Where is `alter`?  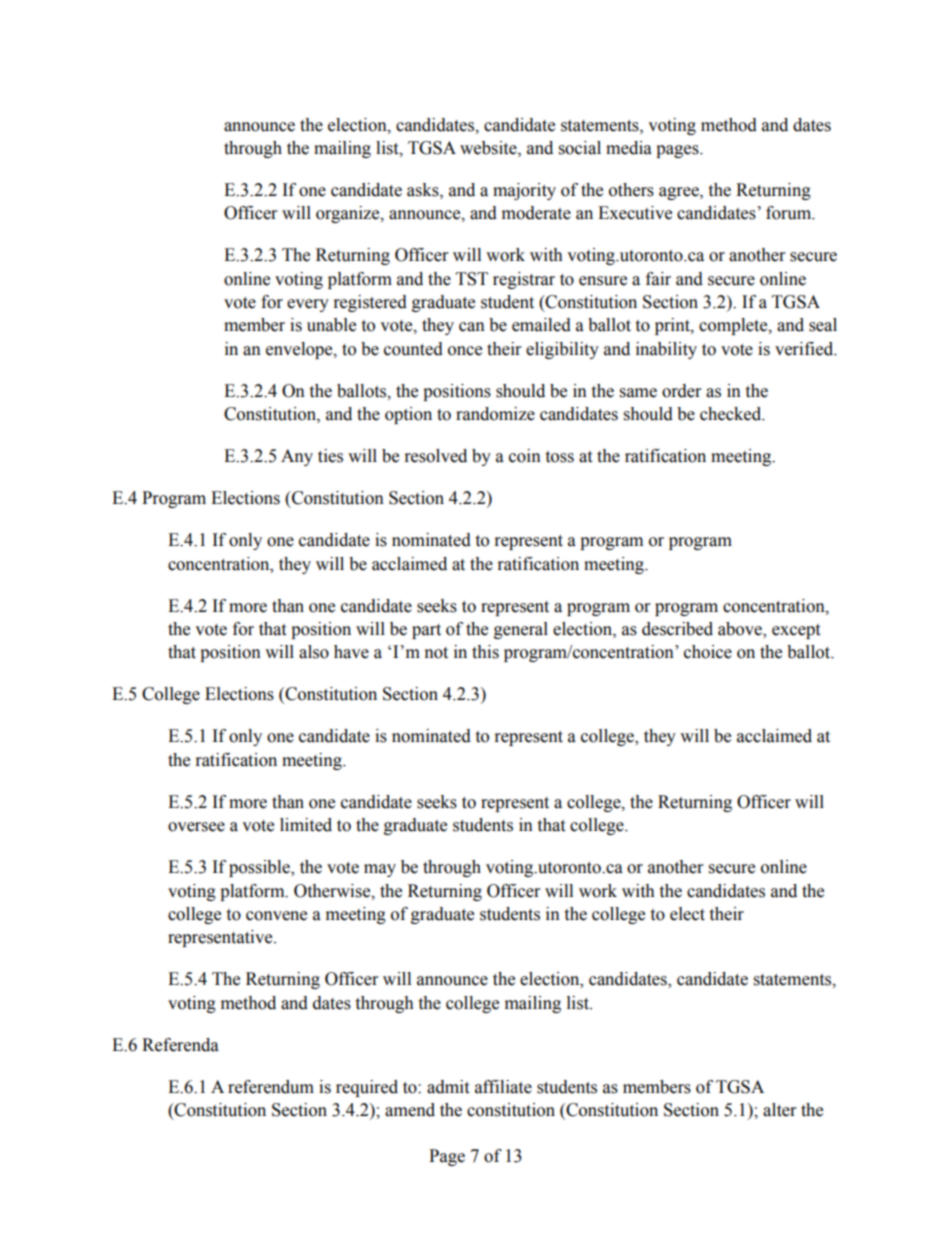 alter is located at coordinates (779, 1110).
